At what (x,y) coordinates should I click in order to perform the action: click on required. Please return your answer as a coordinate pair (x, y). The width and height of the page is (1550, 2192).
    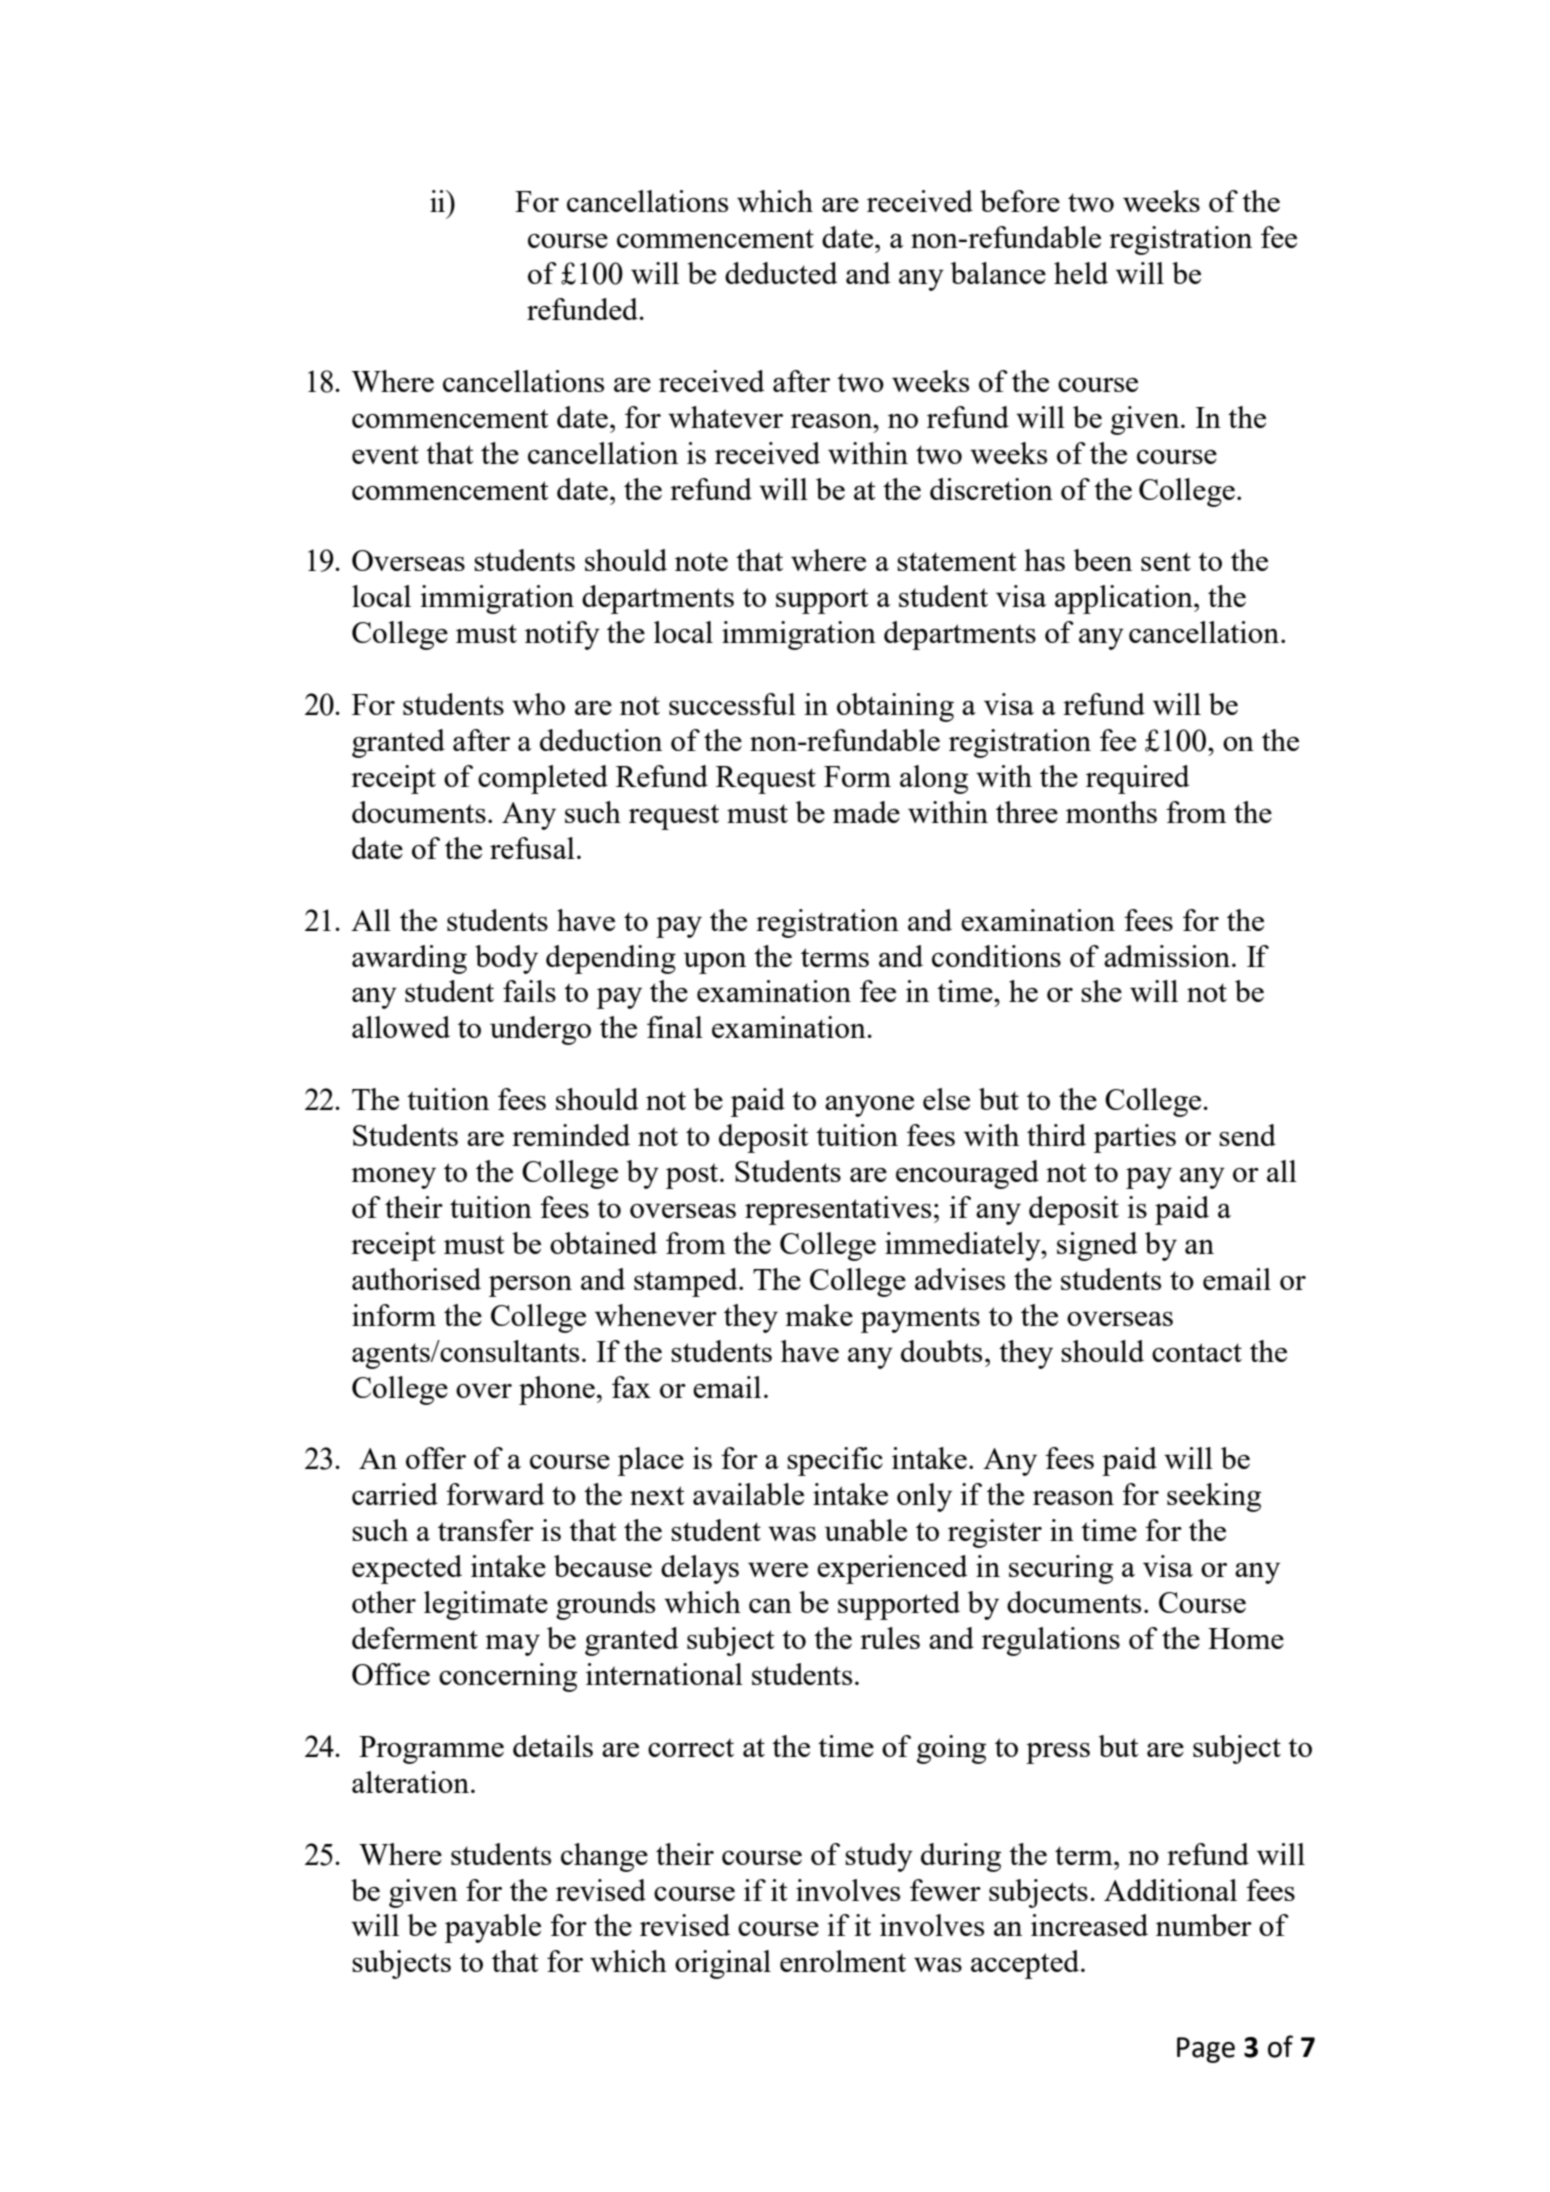
    Looking at the image, I should click on (1137, 779).
